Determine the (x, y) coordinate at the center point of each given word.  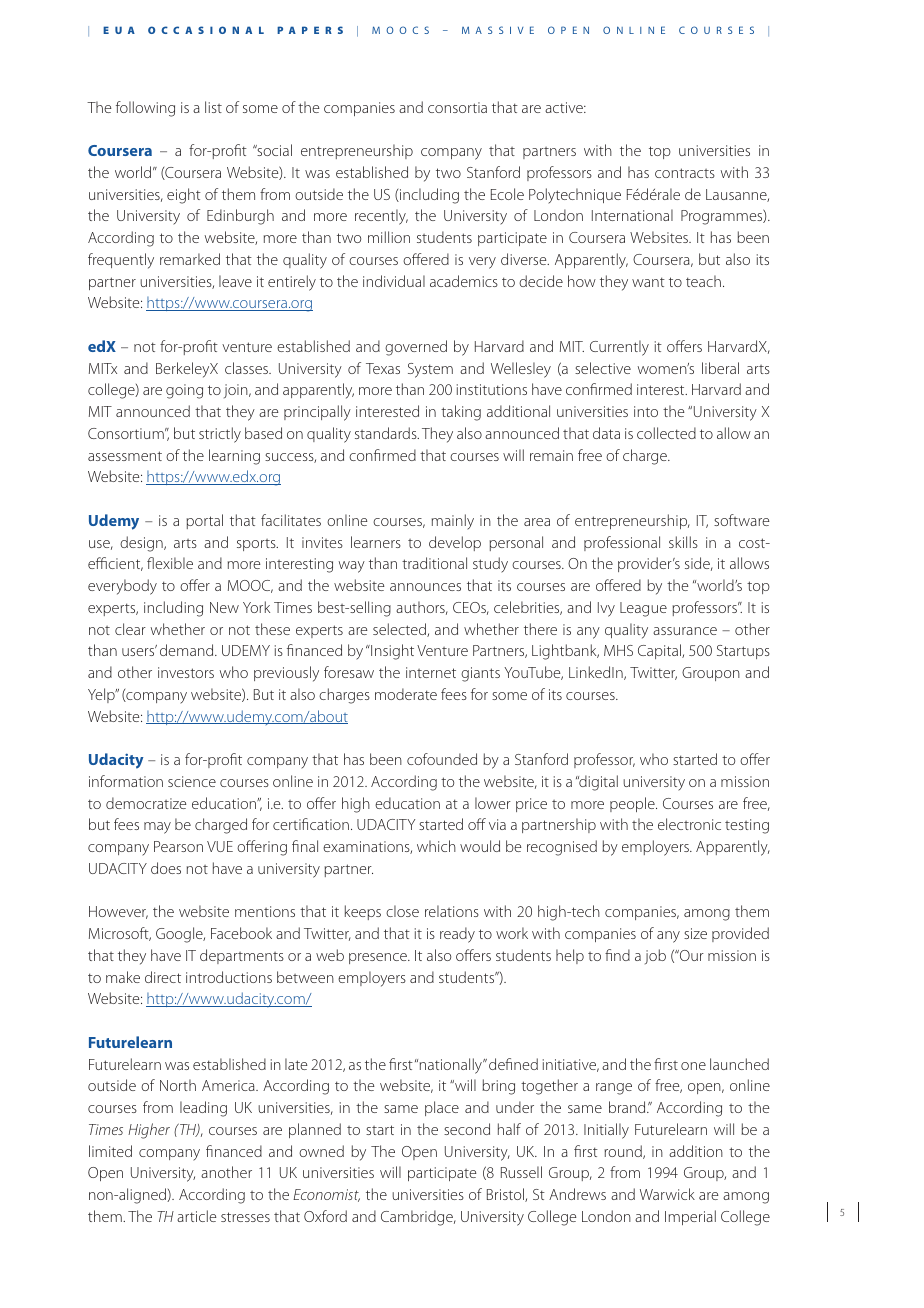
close (402, 911)
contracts (685, 173)
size (695, 933)
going (184, 391)
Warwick (667, 1194)
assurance (685, 631)
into (646, 411)
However (118, 912)
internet (431, 672)
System (430, 370)
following (145, 109)
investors (186, 672)
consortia (457, 107)
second (467, 1129)
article (197, 1216)
